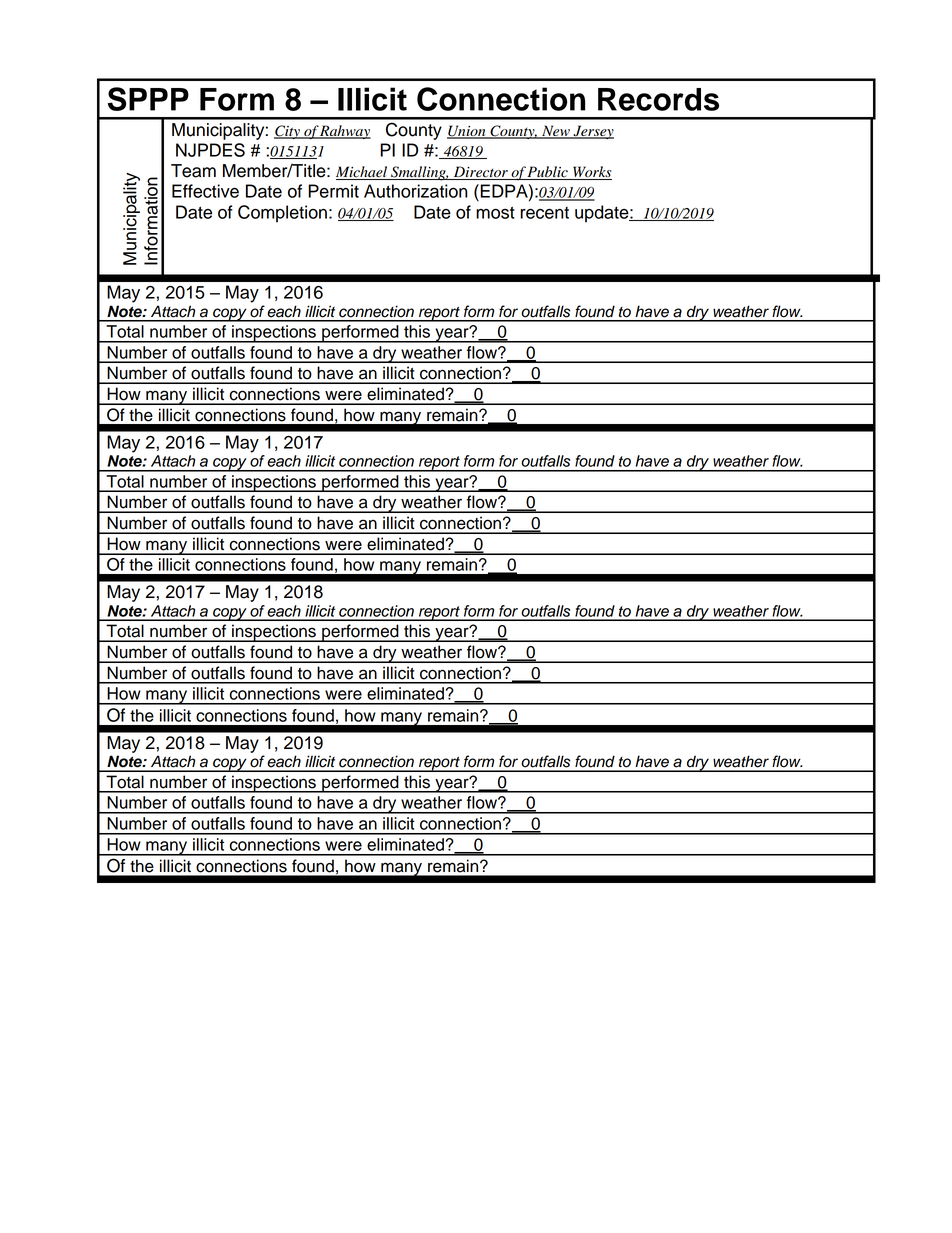 Image resolution: width=952 pixels, height=1233 pixels. I want to click on Union, so click(467, 132).
